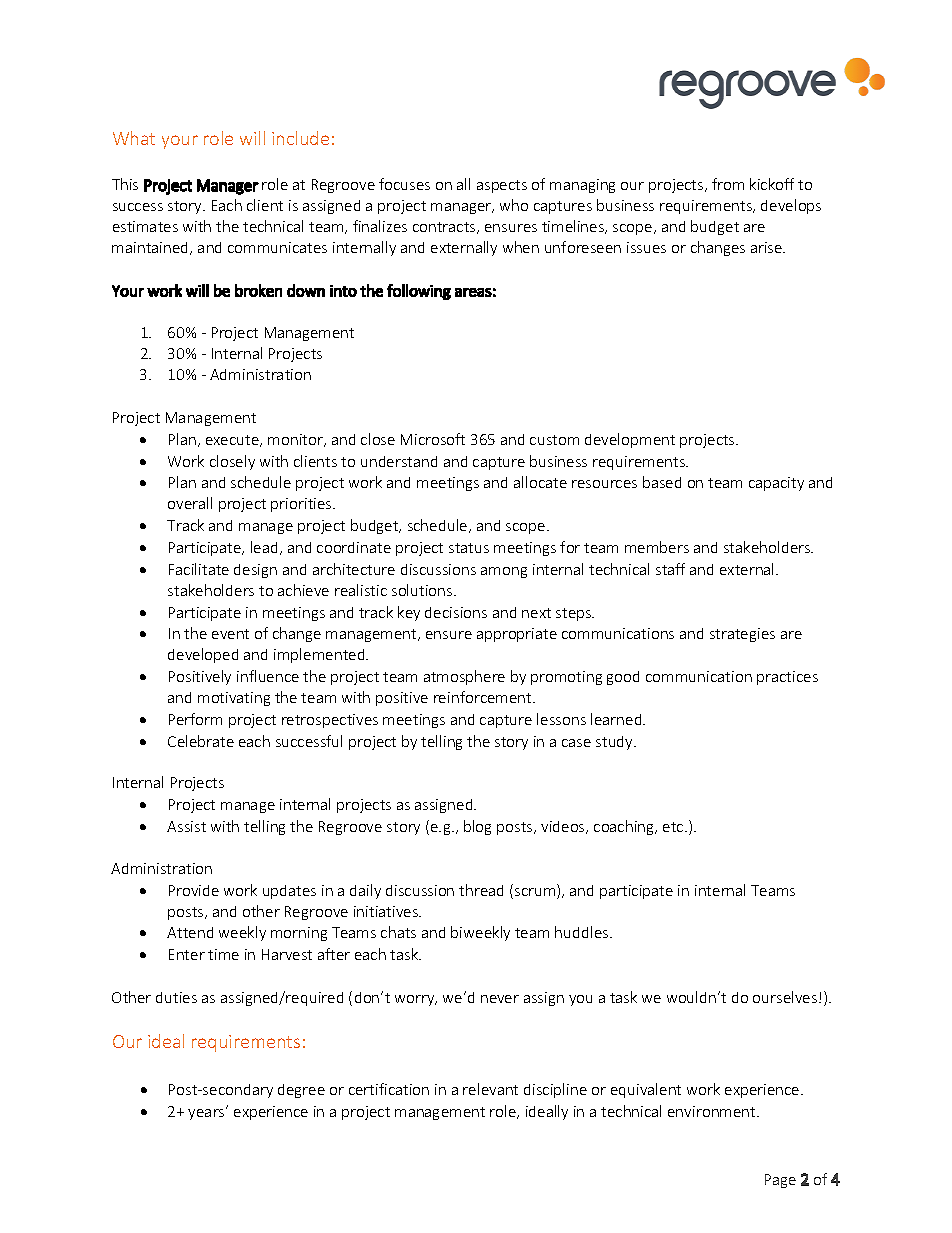 Image resolution: width=952 pixels, height=1233 pixels. I want to click on years, so click(207, 1113).
